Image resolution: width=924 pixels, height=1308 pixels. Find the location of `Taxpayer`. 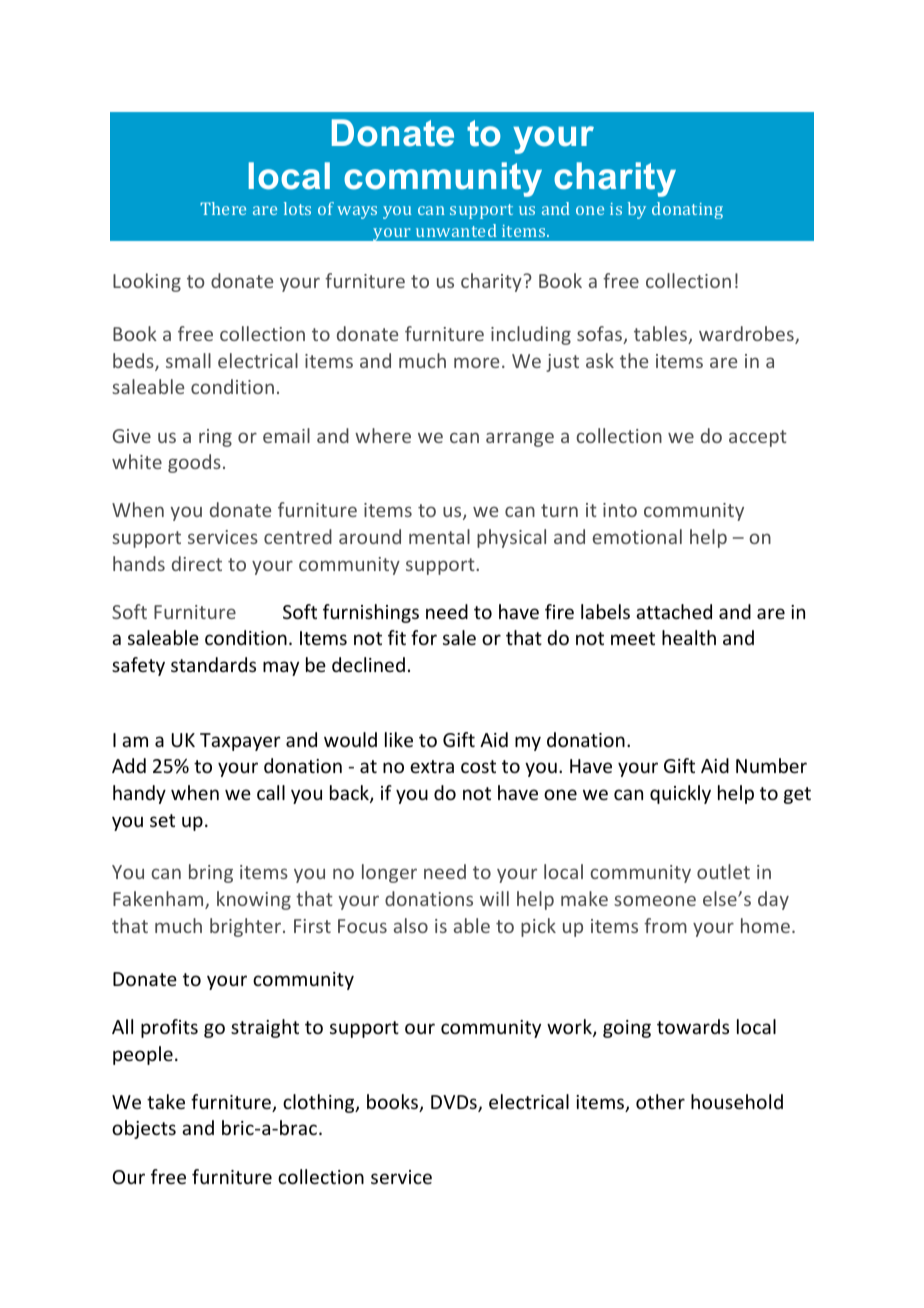

Taxpayer is located at coordinates (240, 742).
